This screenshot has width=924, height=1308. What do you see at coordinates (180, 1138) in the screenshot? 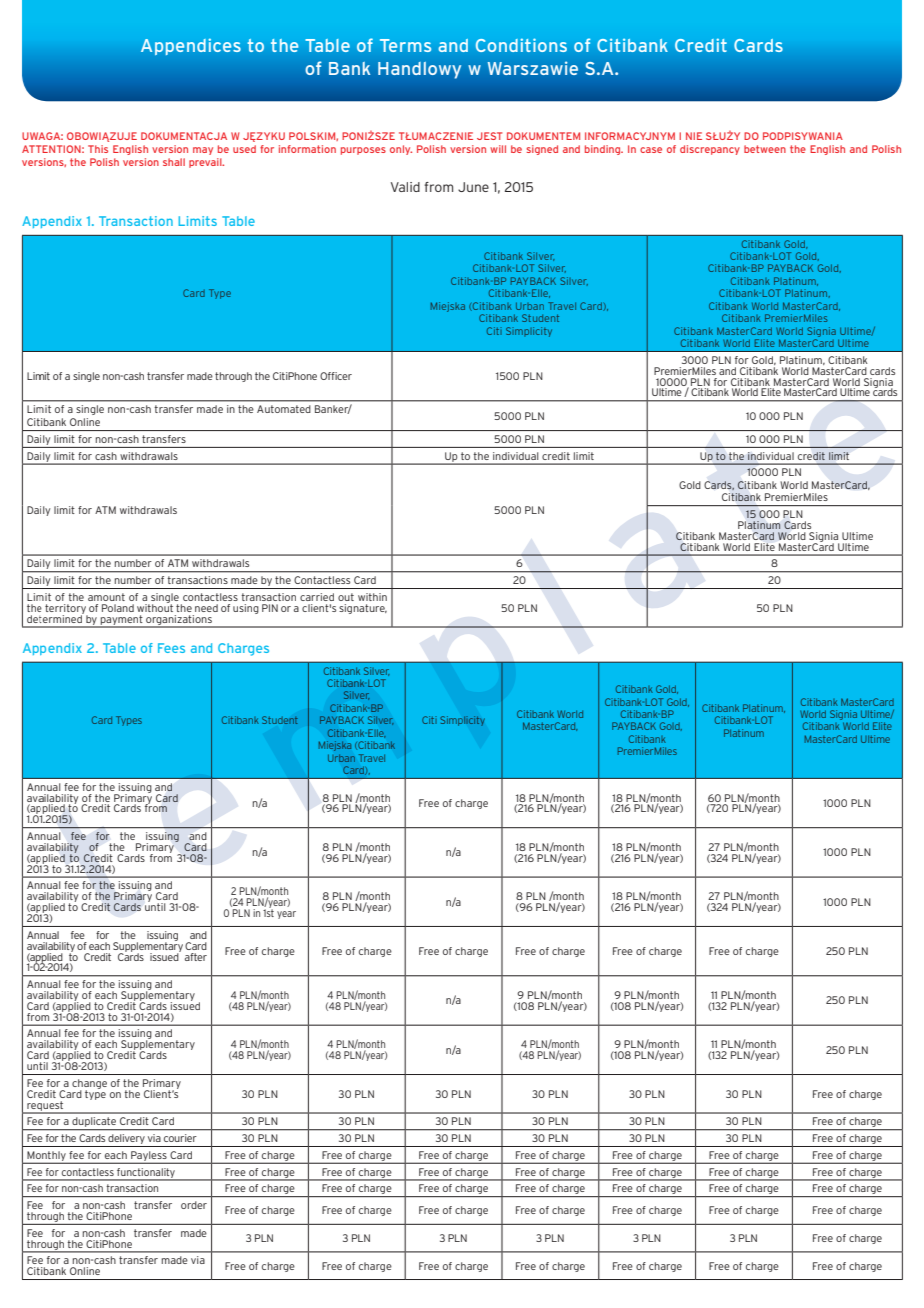
I see `courier` at bounding box center [180, 1138].
